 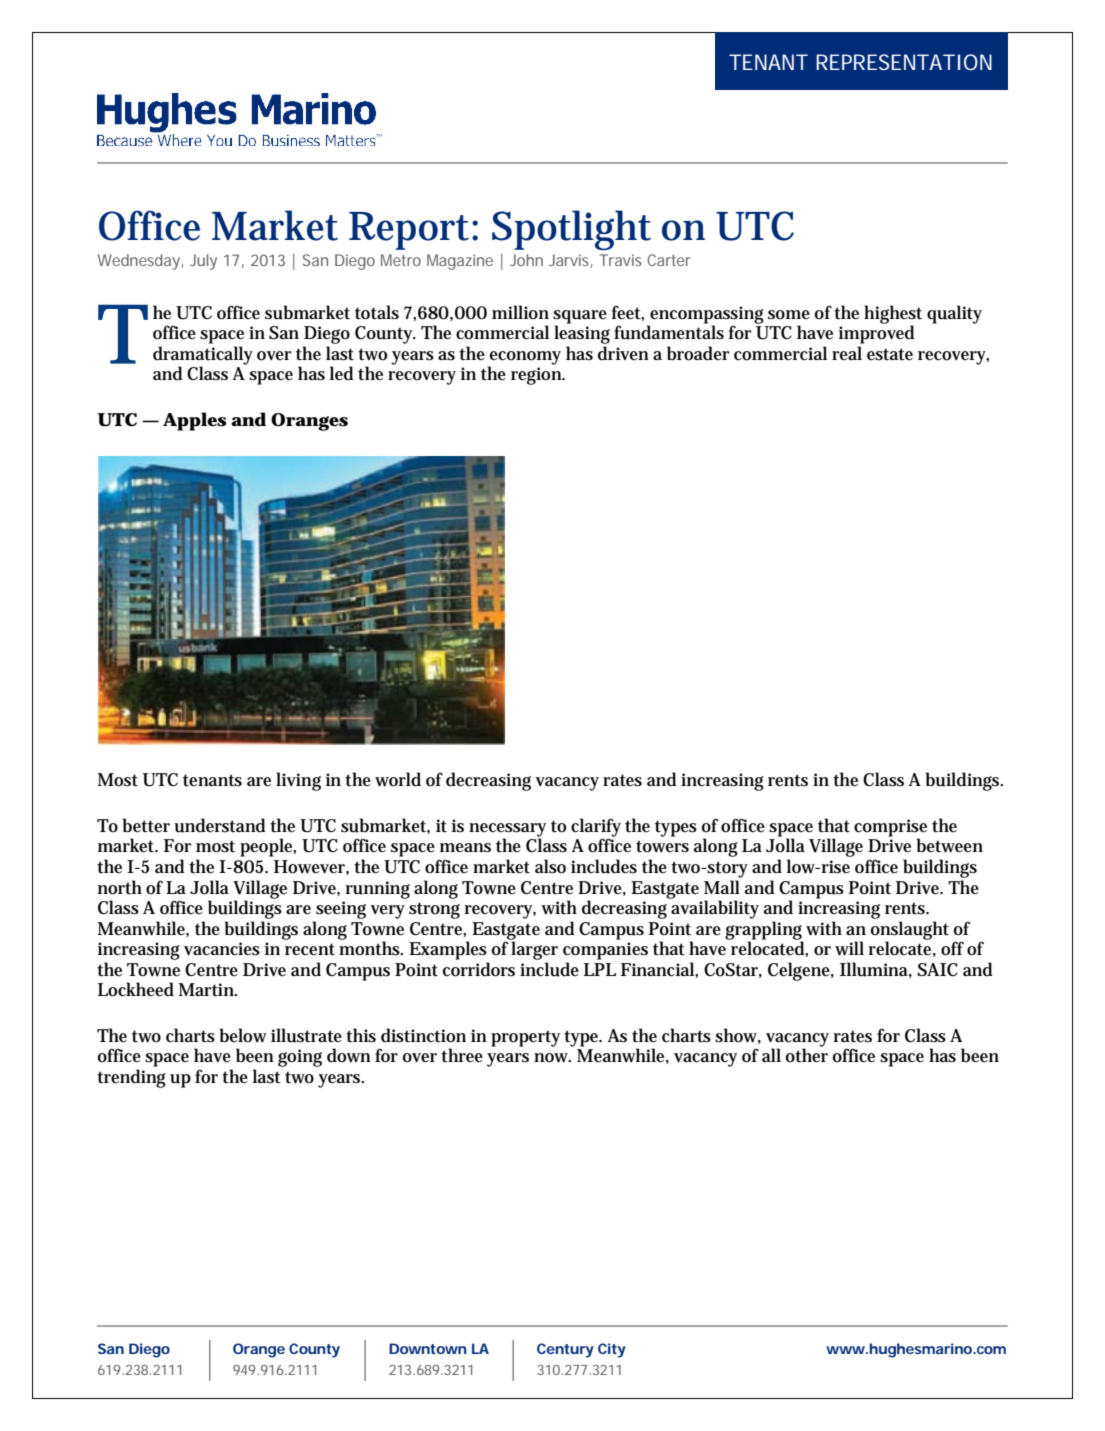 What do you see at coordinates (203, 262) in the screenshot?
I see `July` at bounding box center [203, 262].
